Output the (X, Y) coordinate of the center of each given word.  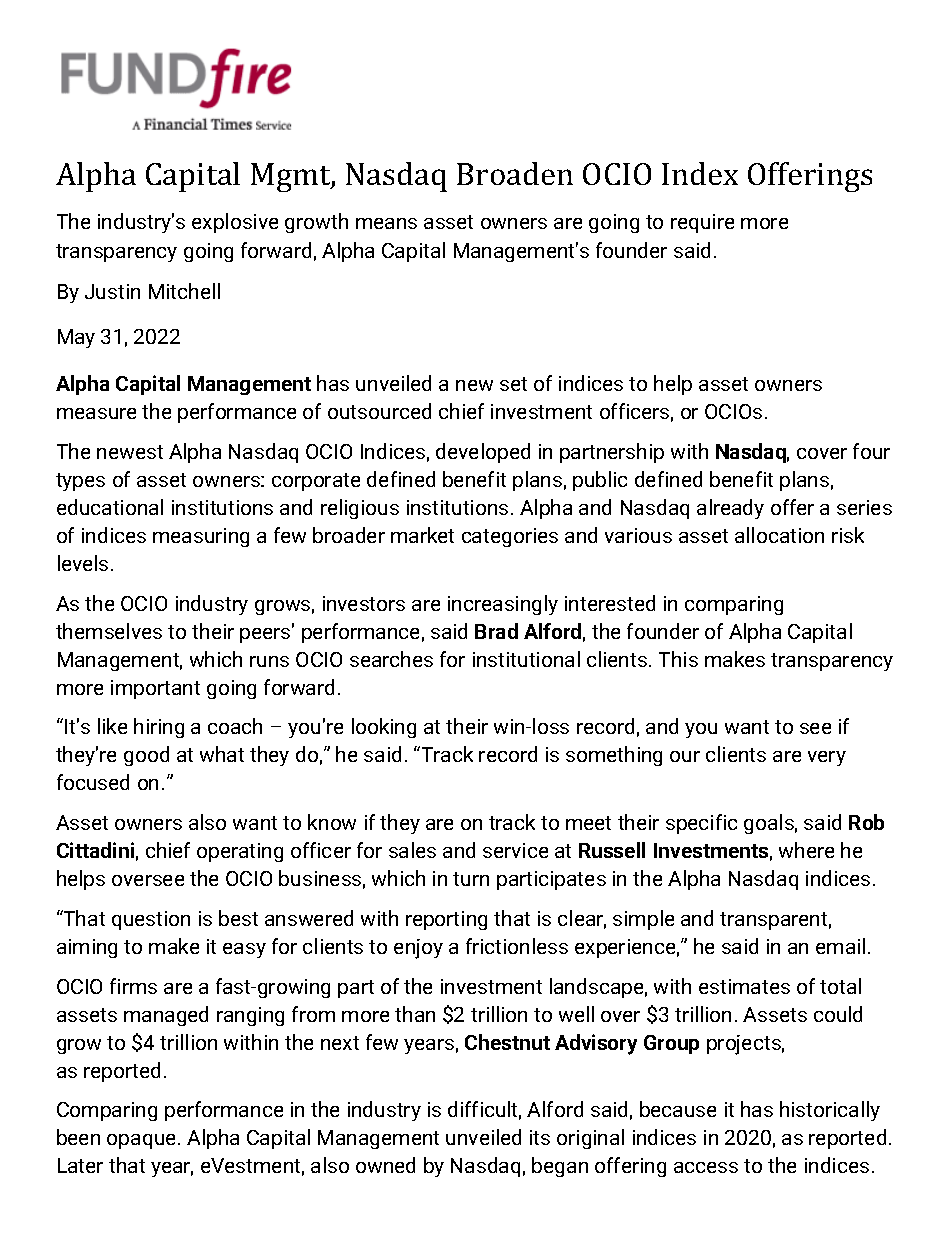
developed (483, 453)
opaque (143, 1141)
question (151, 920)
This (678, 659)
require (702, 223)
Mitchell (184, 291)
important (155, 689)
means (386, 223)
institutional (526, 659)
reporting (446, 920)
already (730, 509)
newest (130, 452)
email (840, 946)
